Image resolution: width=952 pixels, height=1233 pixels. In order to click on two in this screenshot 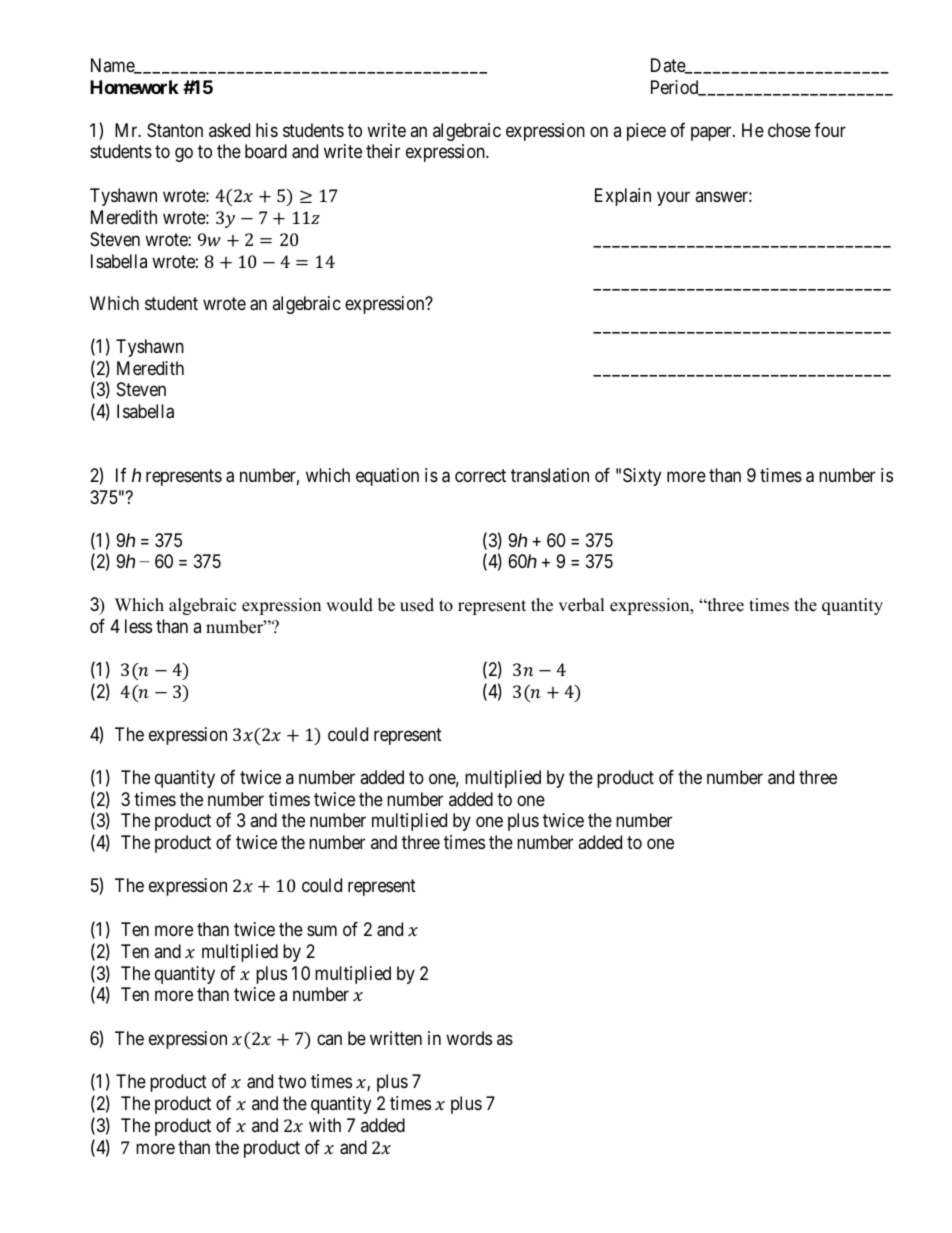, I will do `click(292, 1081)`.
